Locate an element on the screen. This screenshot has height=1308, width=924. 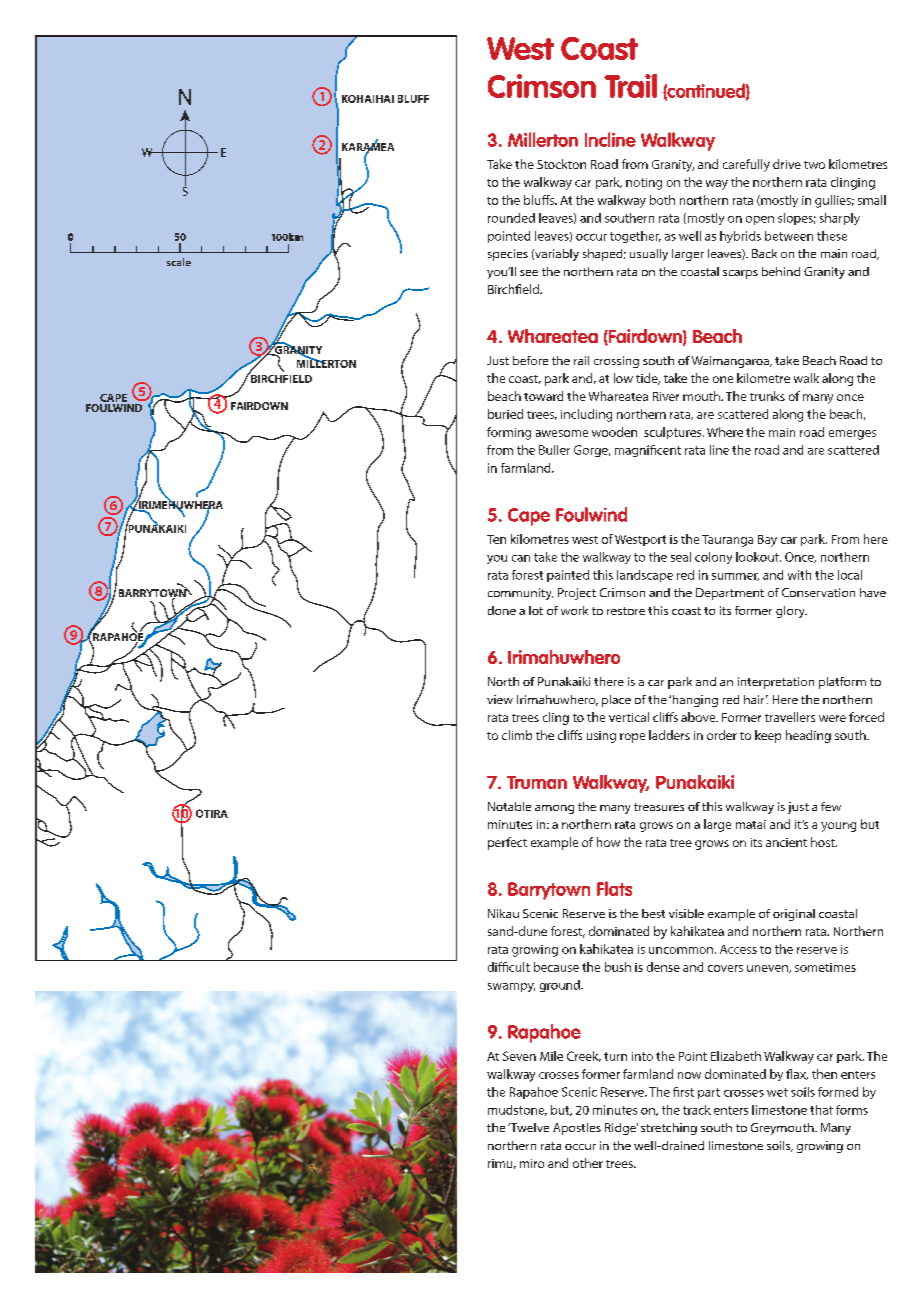
stretching is located at coordinates (669, 1129).
